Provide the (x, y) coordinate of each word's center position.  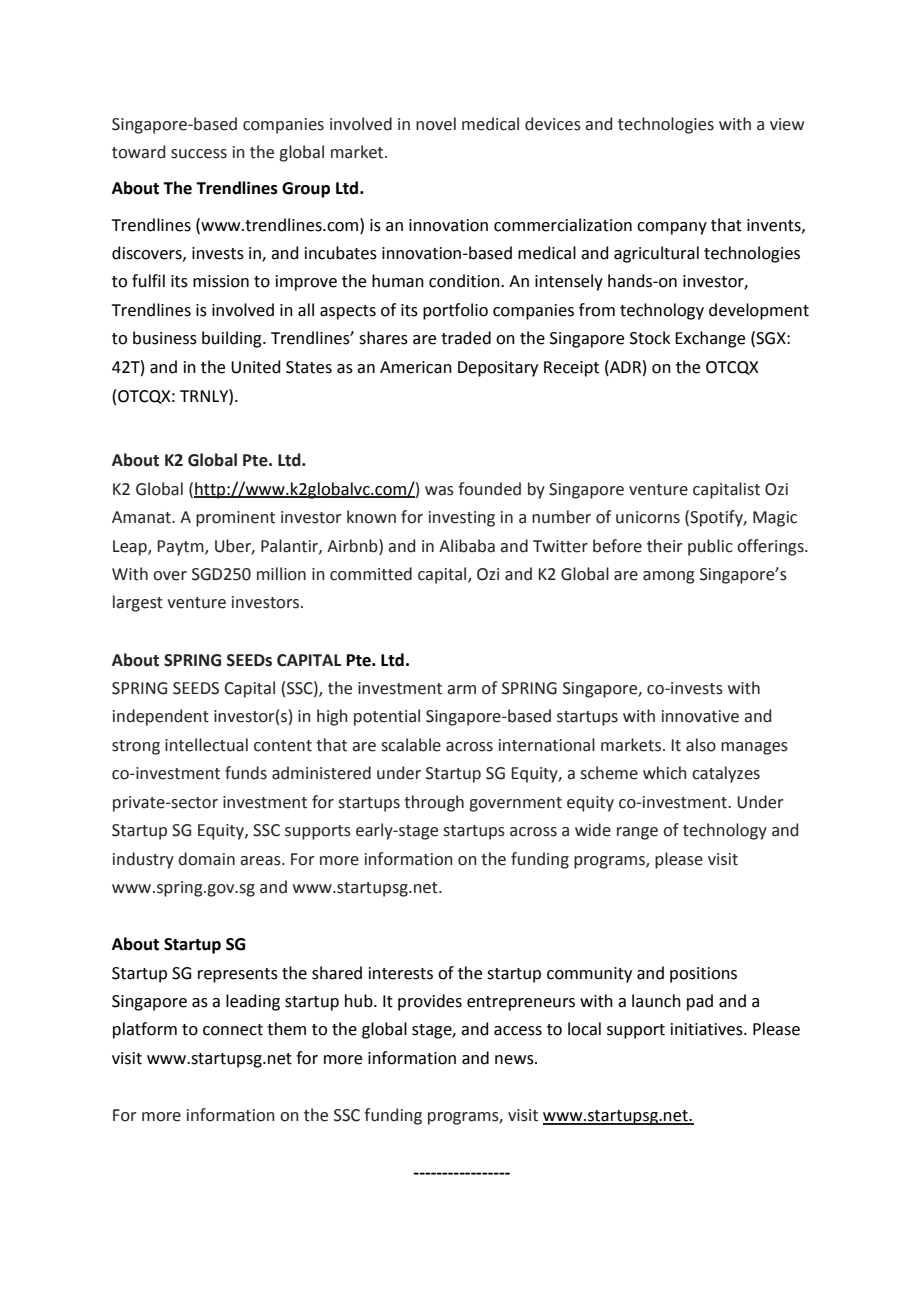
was (439, 491)
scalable (411, 745)
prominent (235, 519)
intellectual (206, 745)
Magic (775, 519)
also (701, 745)
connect (233, 1030)
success (199, 154)
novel (436, 124)
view (787, 124)
